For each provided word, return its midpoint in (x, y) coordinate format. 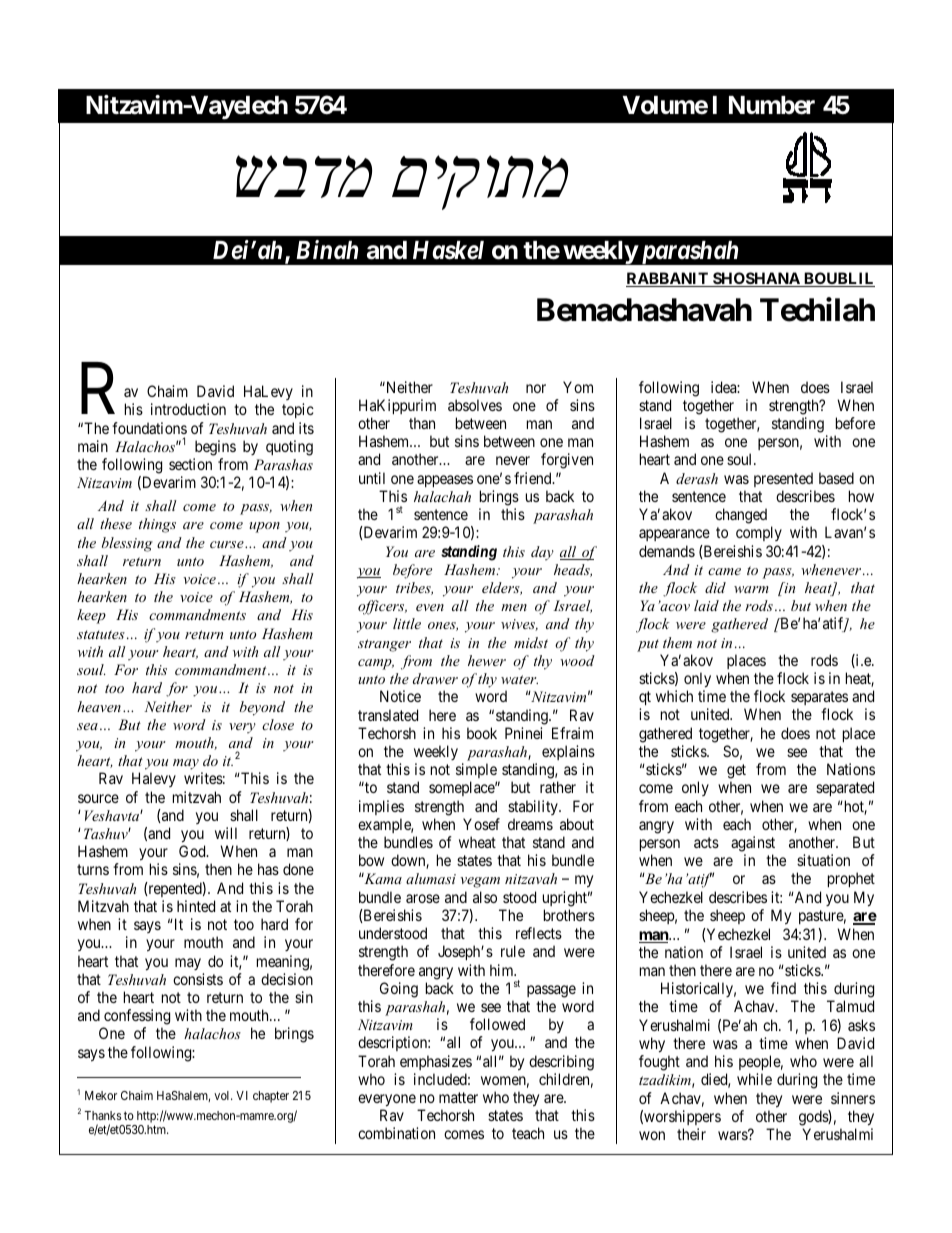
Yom (578, 387)
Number (772, 105)
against (753, 844)
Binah (327, 249)
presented (783, 479)
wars (733, 1135)
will (226, 833)
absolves (475, 405)
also (485, 897)
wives (519, 625)
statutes (101, 634)
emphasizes (436, 1062)
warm (751, 589)
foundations (149, 428)
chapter (271, 1097)
